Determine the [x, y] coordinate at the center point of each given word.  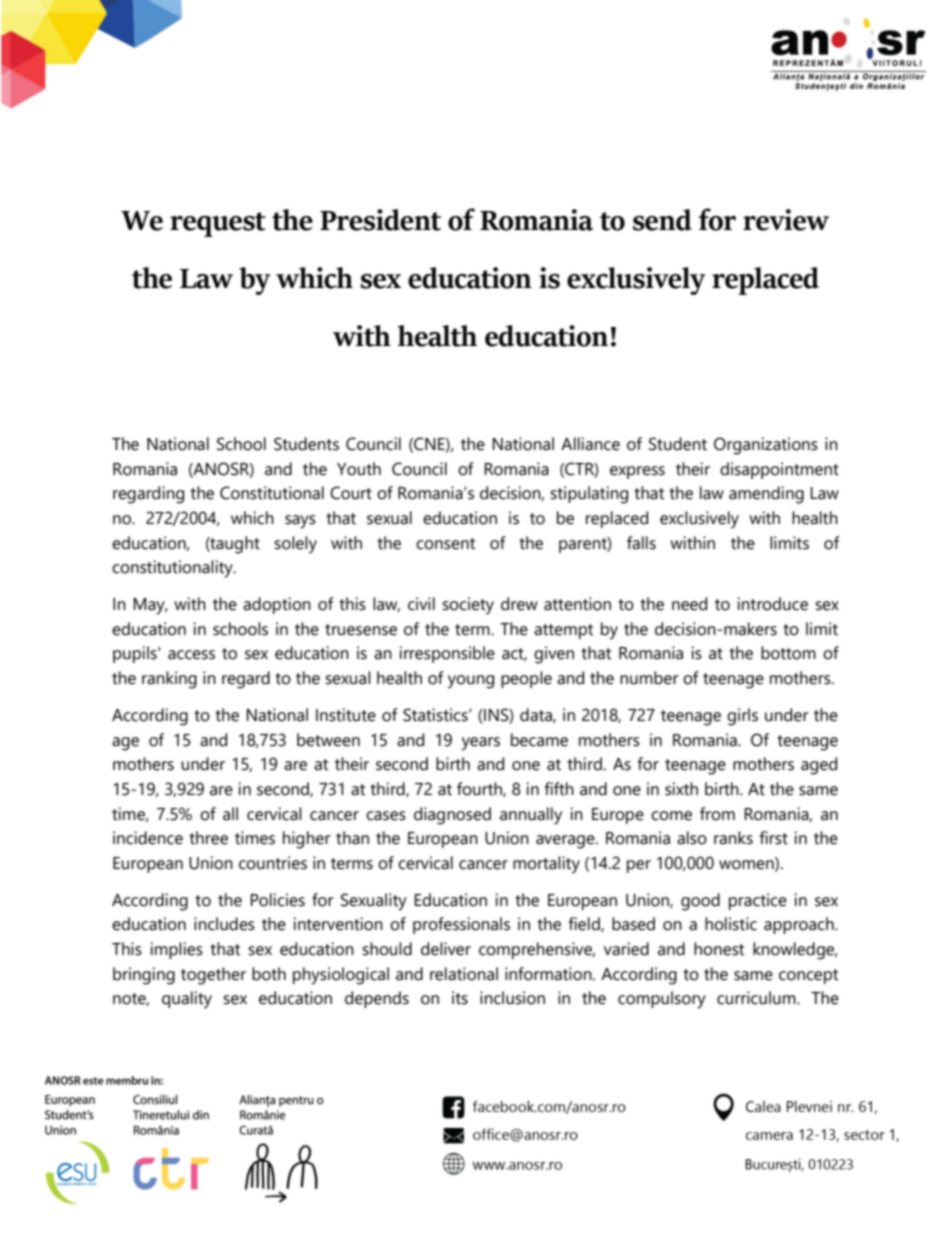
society [468, 606]
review [786, 220]
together [213, 976]
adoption [277, 605]
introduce [772, 604]
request [218, 224]
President [380, 220]
